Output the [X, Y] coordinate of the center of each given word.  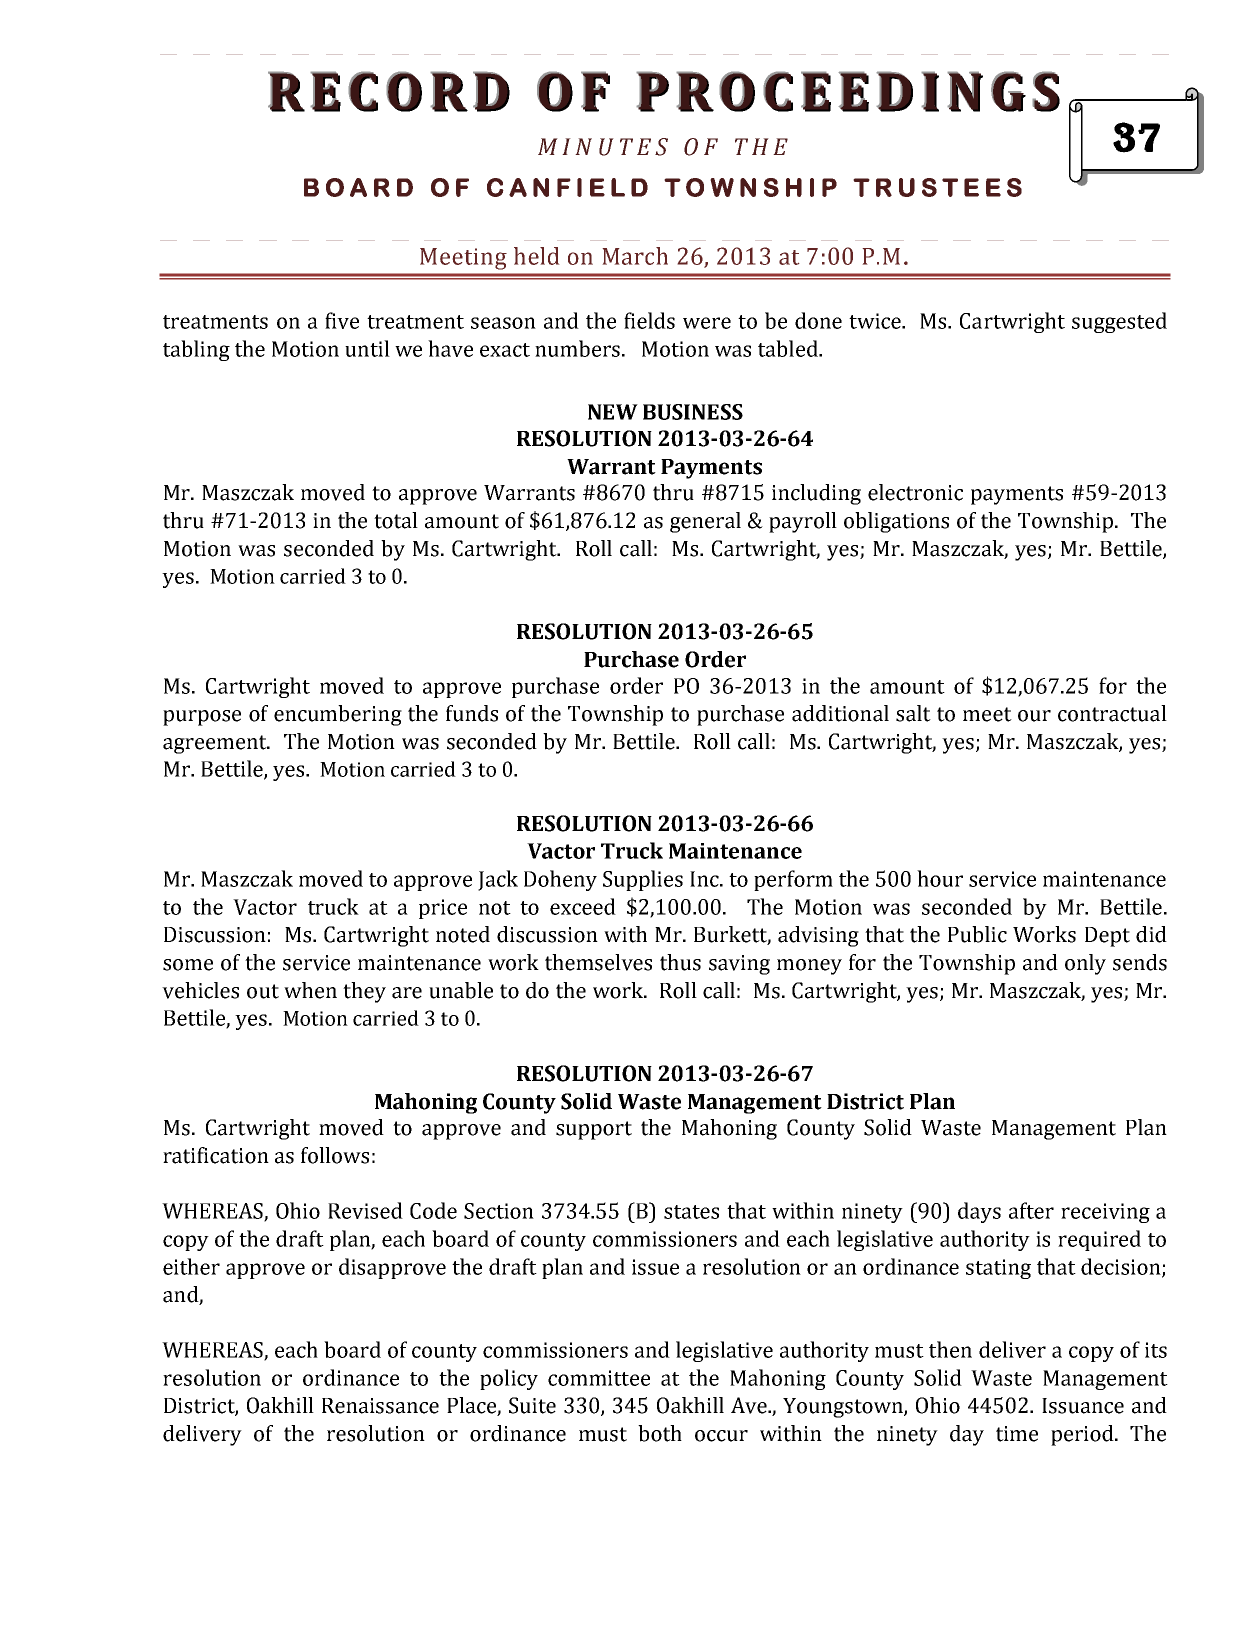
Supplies [643, 880]
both [660, 1433]
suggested [1119, 322]
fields [649, 320]
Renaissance [380, 1406]
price [443, 909]
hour [940, 878]
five [342, 320]
